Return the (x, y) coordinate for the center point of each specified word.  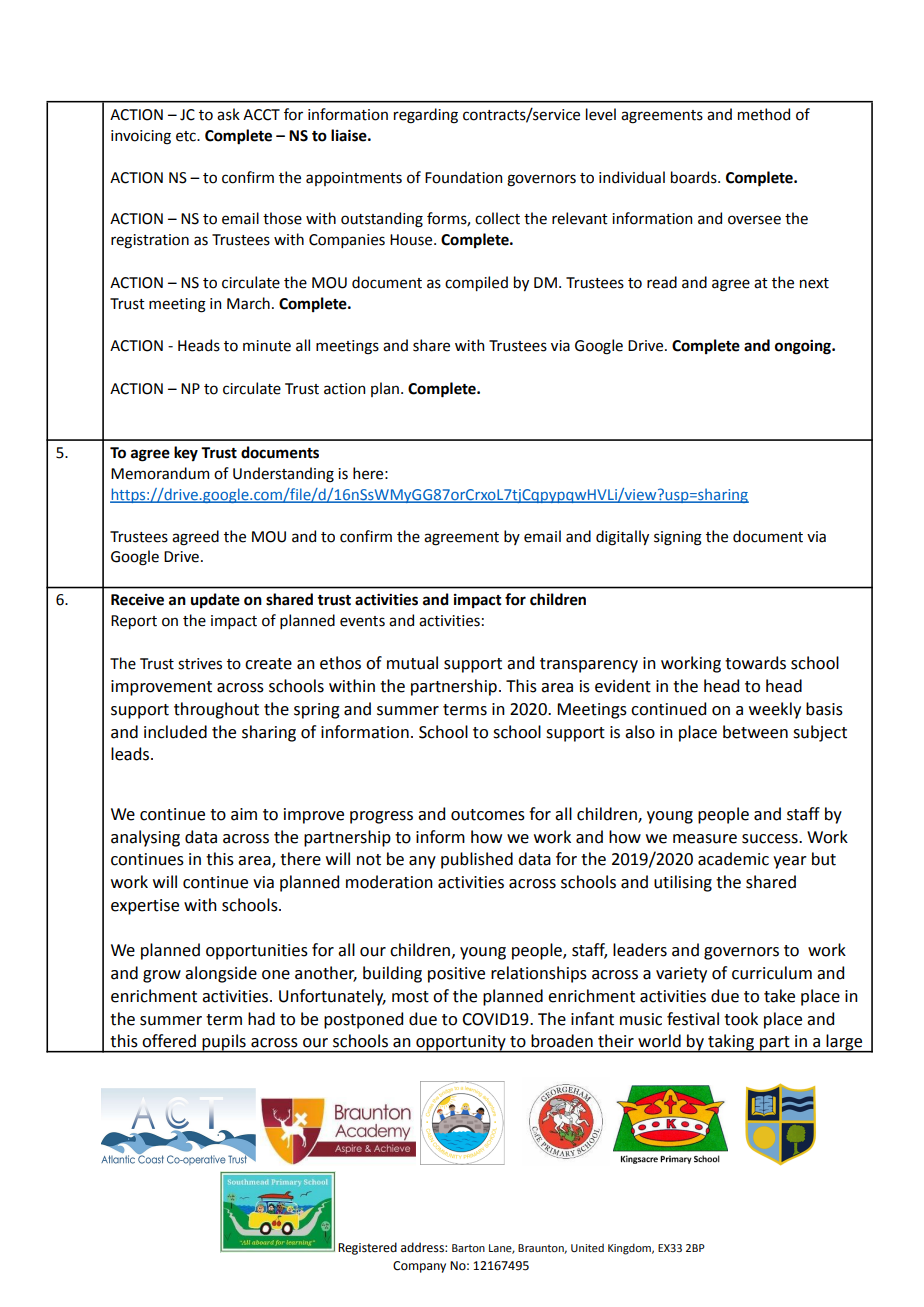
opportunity (461, 1044)
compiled (476, 283)
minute (267, 346)
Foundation (463, 177)
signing (678, 538)
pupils (224, 1043)
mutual (412, 663)
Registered (367, 1248)
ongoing (804, 347)
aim (244, 814)
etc (187, 136)
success (771, 839)
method (764, 114)
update (215, 600)
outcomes (488, 815)
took (741, 1019)
